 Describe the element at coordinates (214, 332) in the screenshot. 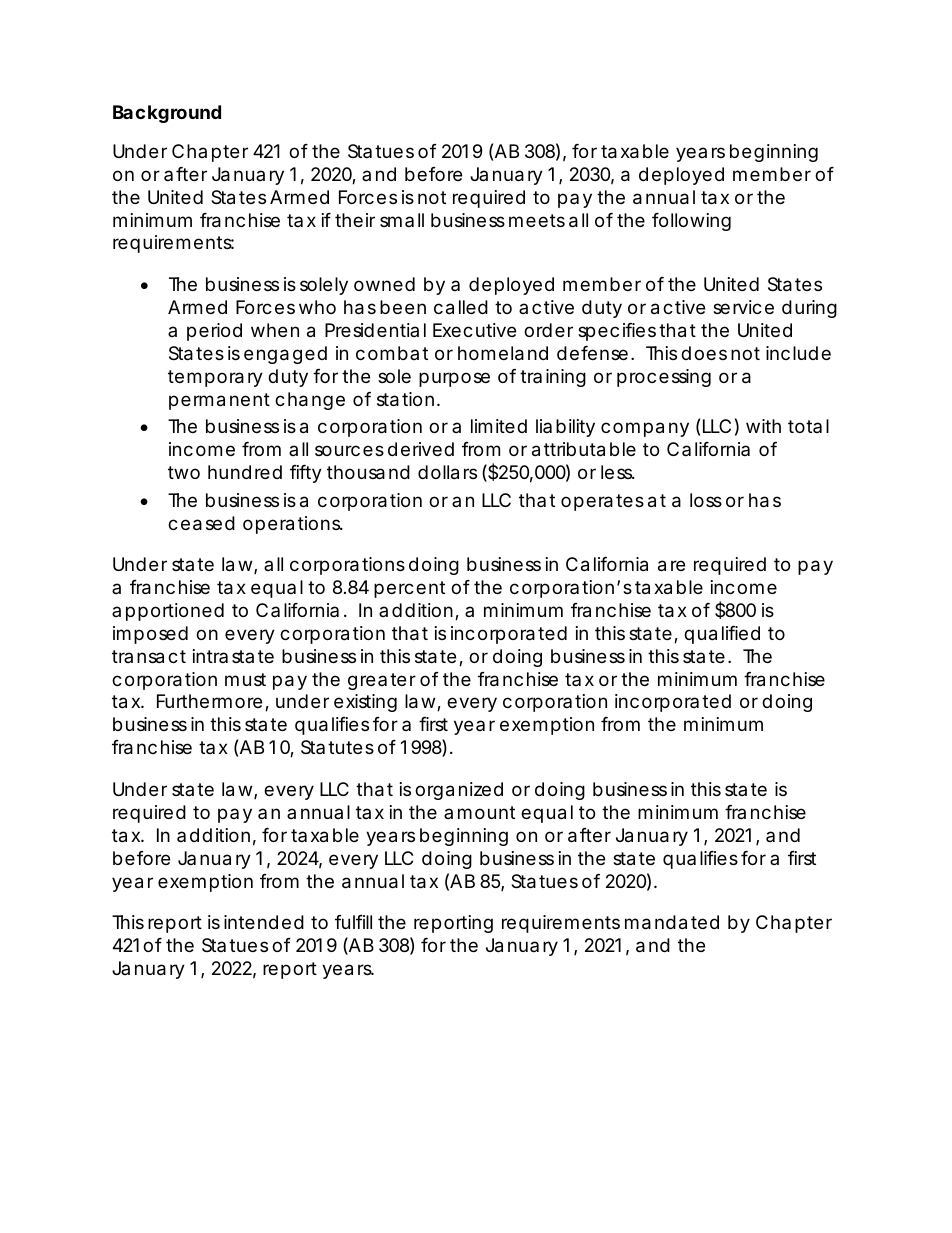

I see `period` at that location.
